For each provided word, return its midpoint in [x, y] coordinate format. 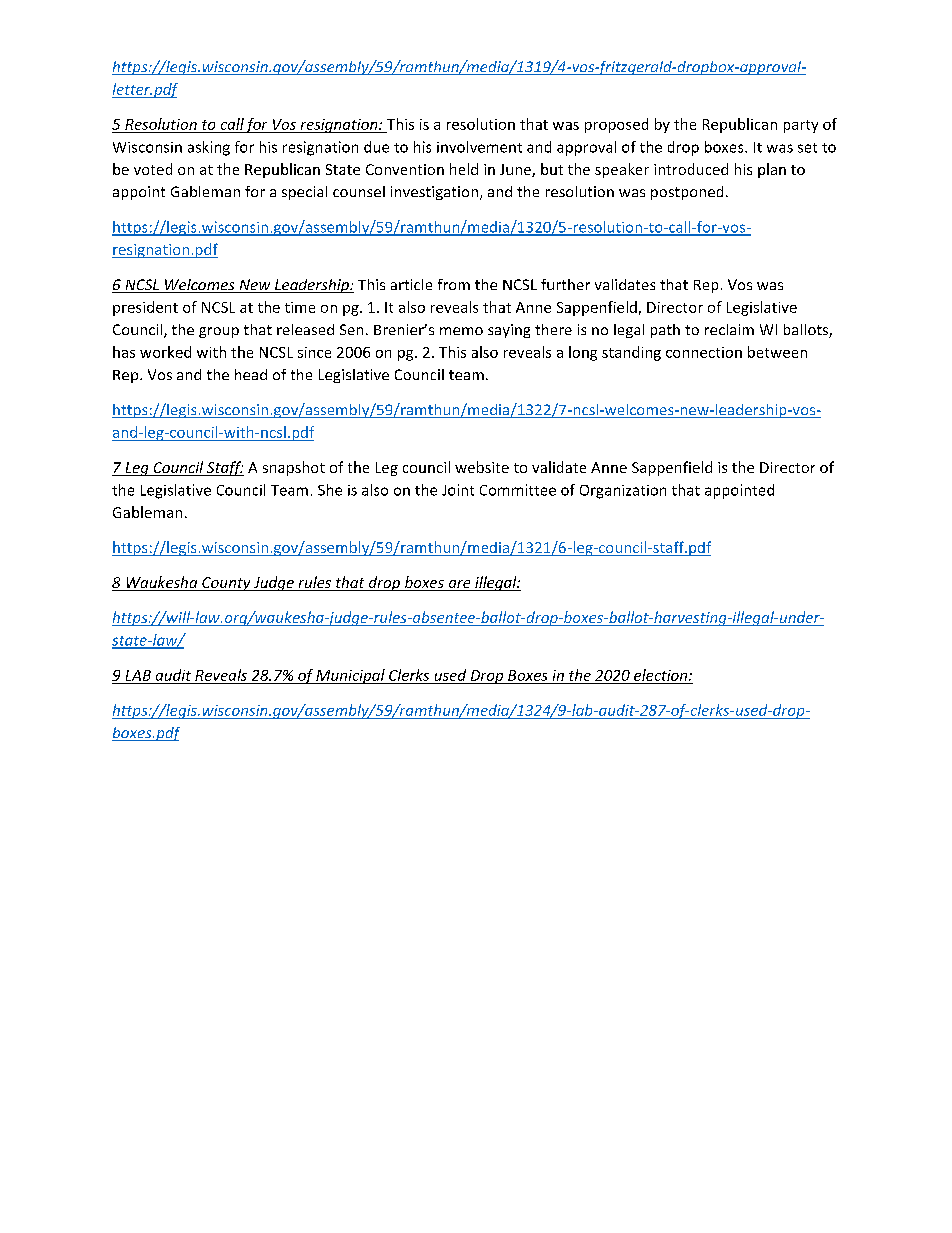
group [219, 332]
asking [209, 148]
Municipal [350, 676]
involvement [479, 147]
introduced [691, 169]
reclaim [729, 329]
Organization [623, 492]
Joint [458, 490]
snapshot [294, 468]
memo [461, 331]
